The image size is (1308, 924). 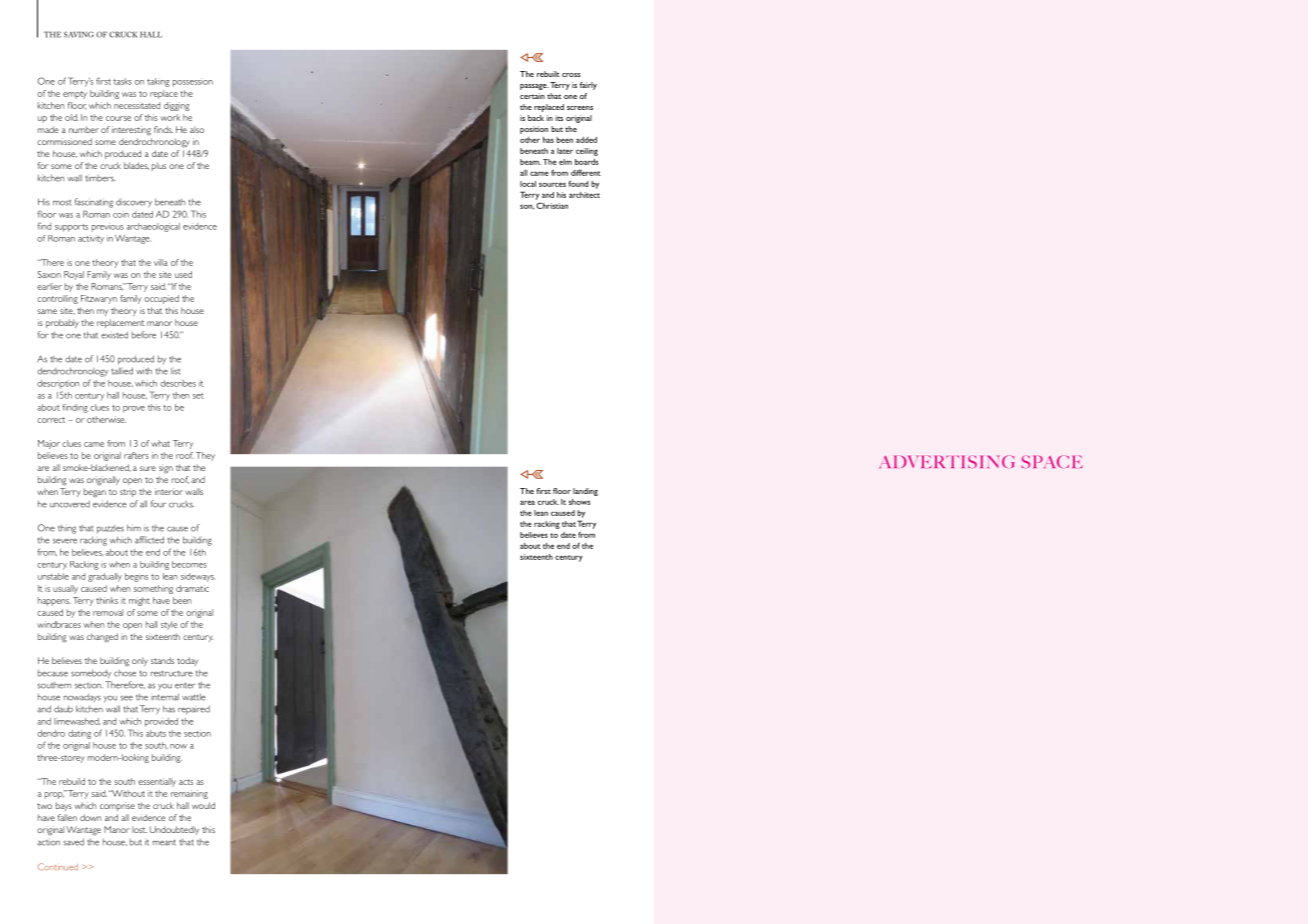 What do you see at coordinates (164, 842) in the screenshot?
I see `meant` at bounding box center [164, 842].
